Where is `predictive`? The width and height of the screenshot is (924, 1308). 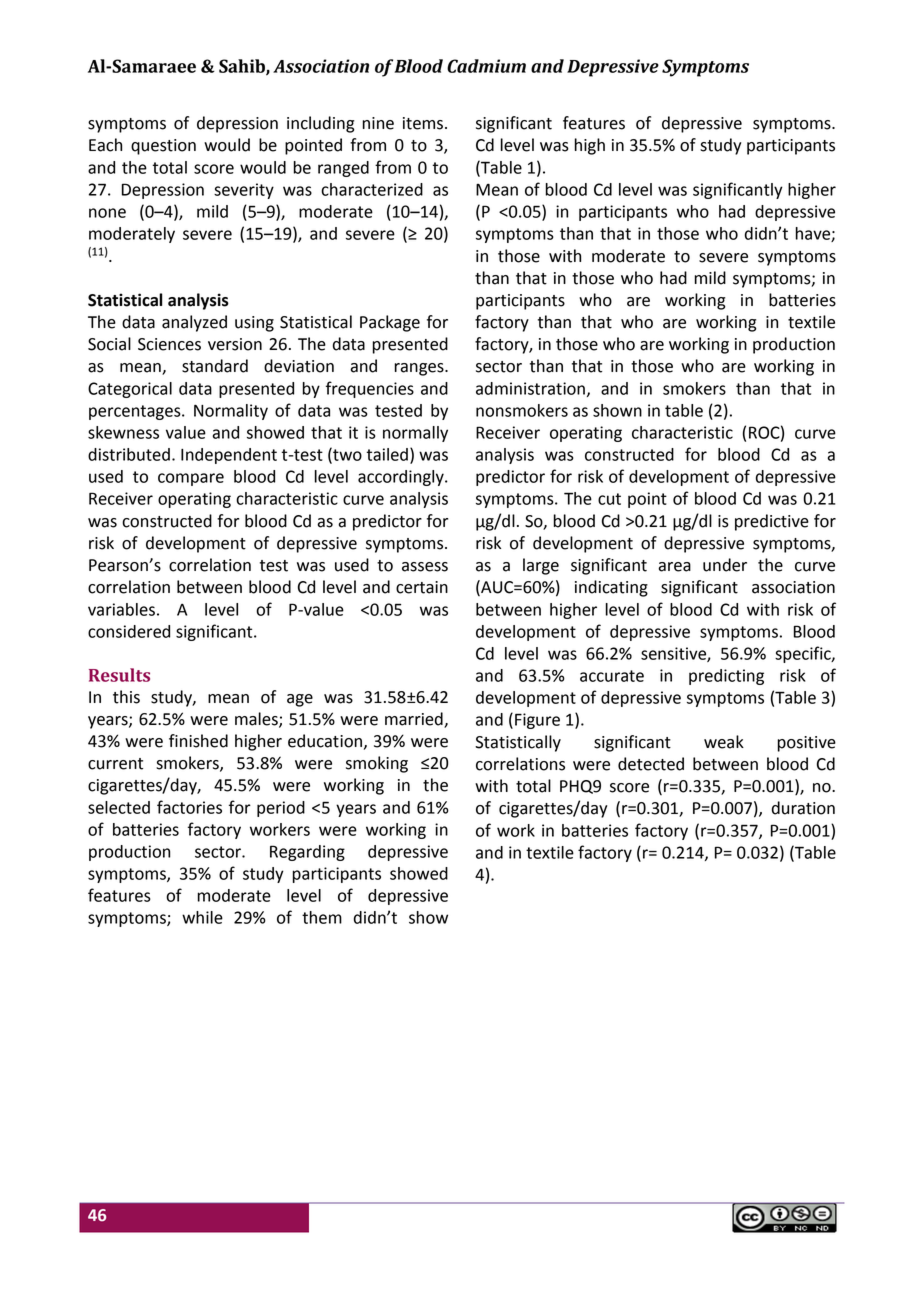 predictive is located at coordinates (772, 522).
